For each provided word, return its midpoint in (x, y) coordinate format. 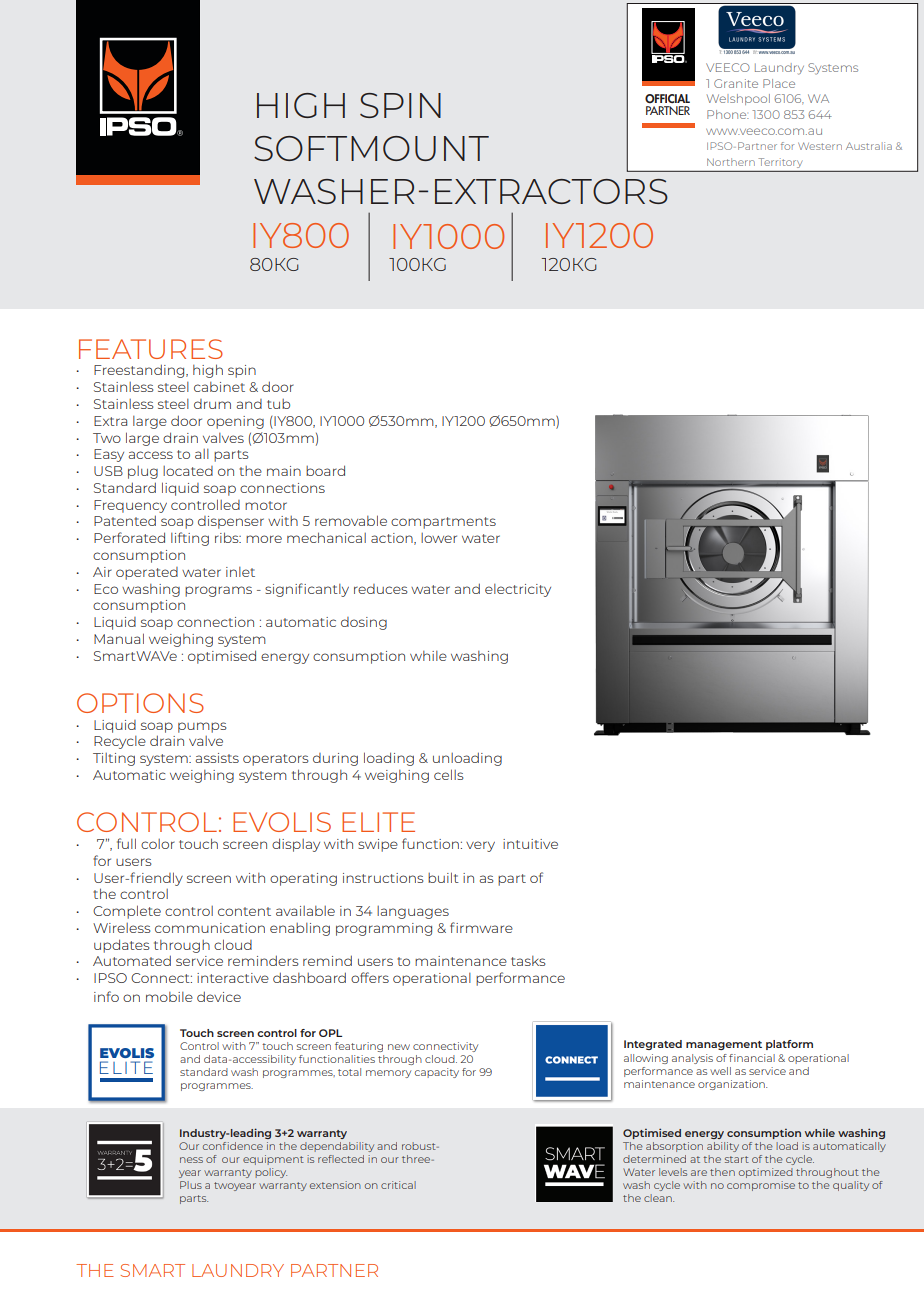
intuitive (530, 844)
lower (439, 538)
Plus (191, 1185)
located (188, 471)
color (158, 844)
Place (779, 83)
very (480, 846)
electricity (518, 590)
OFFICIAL (667, 99)
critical (398, 1185)
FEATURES (151, 349)
